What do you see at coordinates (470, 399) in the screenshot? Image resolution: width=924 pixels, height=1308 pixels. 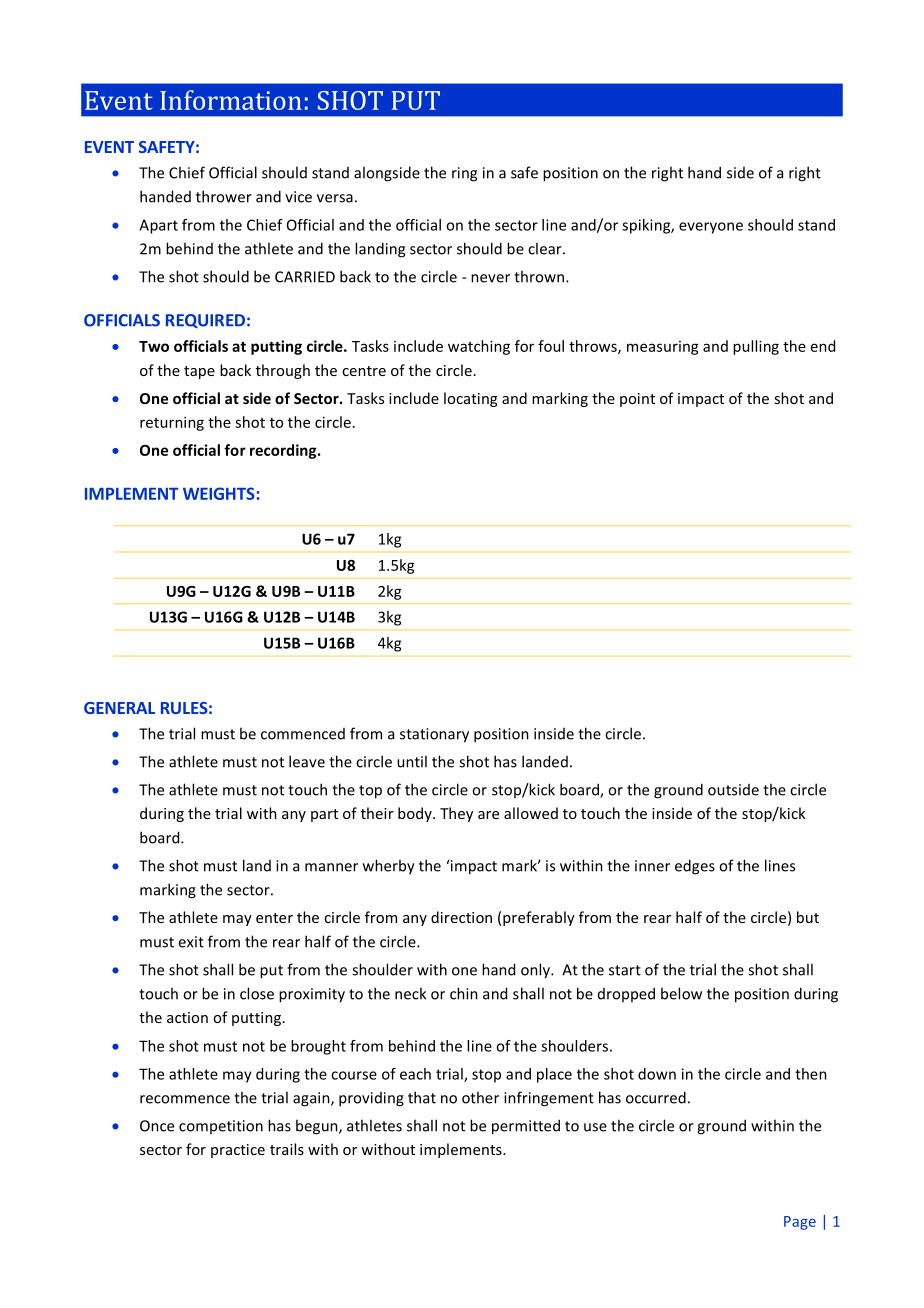 I see `locating` at bounding box center [470, 399].
